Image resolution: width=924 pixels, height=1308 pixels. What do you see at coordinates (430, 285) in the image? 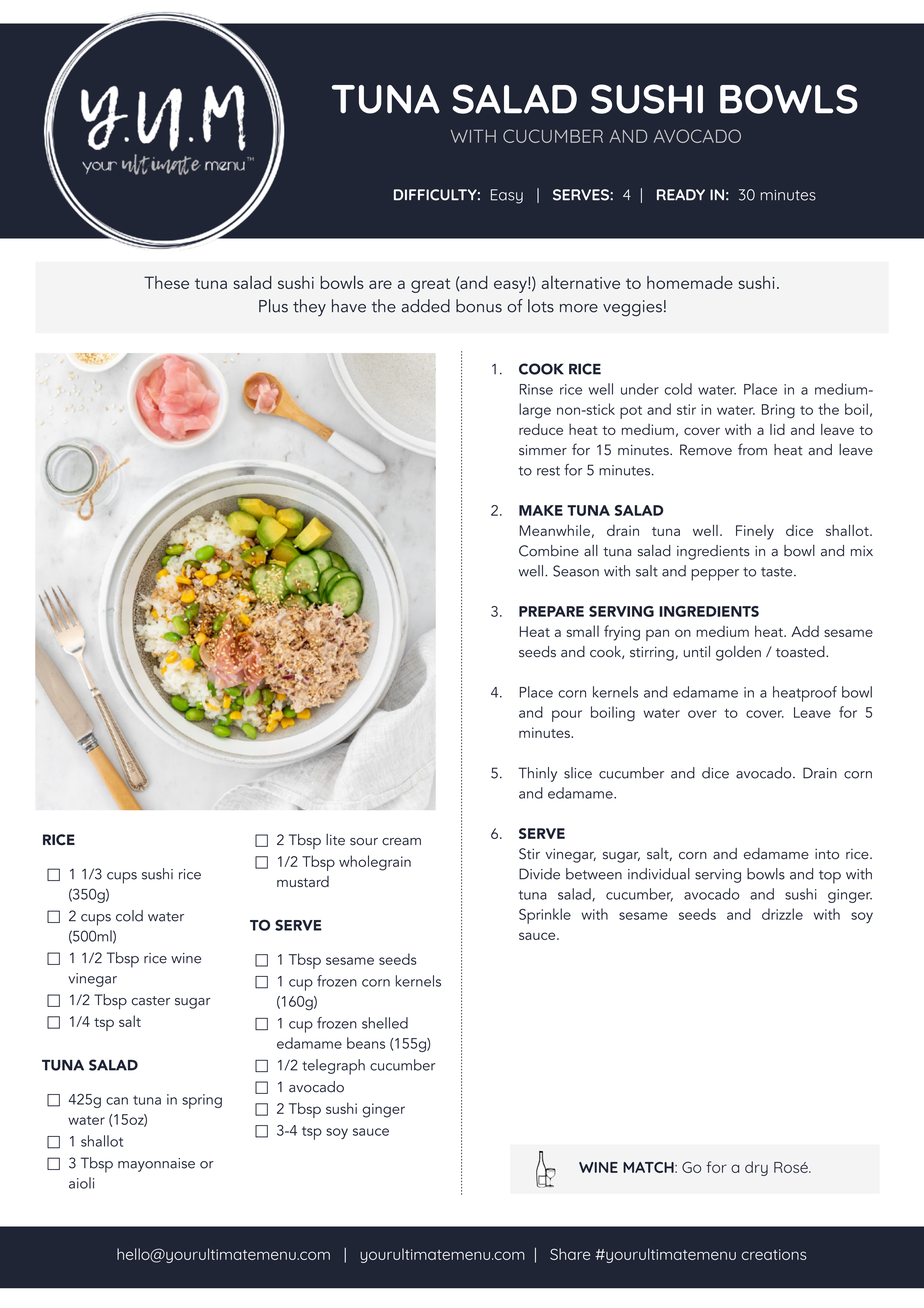
I see `great` at bounding box center [430, 285].
